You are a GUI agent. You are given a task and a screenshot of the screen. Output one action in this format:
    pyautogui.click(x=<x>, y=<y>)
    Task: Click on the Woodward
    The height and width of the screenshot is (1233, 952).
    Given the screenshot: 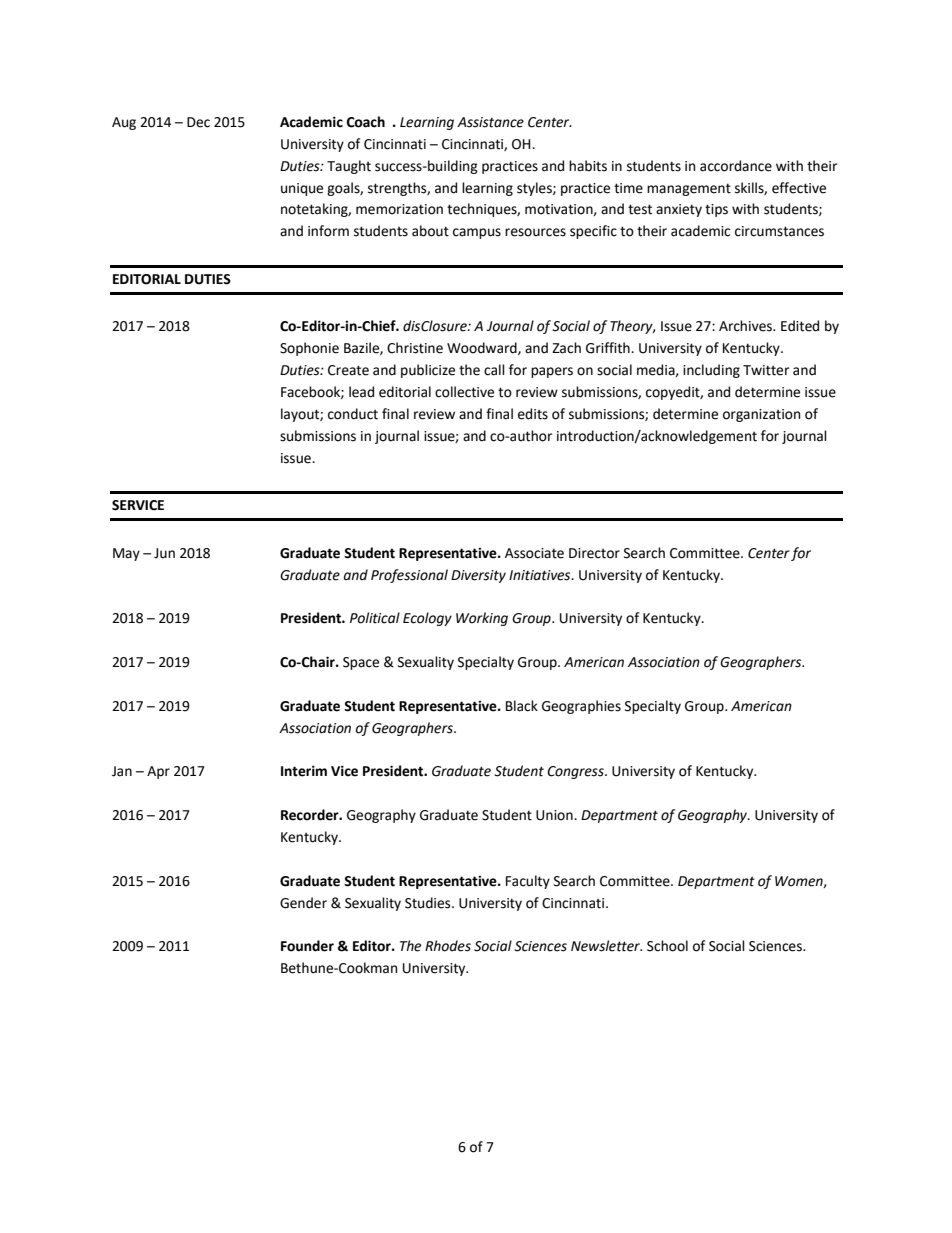 What is the action you would take?
    pyautogui.click(x=483, y=348)
